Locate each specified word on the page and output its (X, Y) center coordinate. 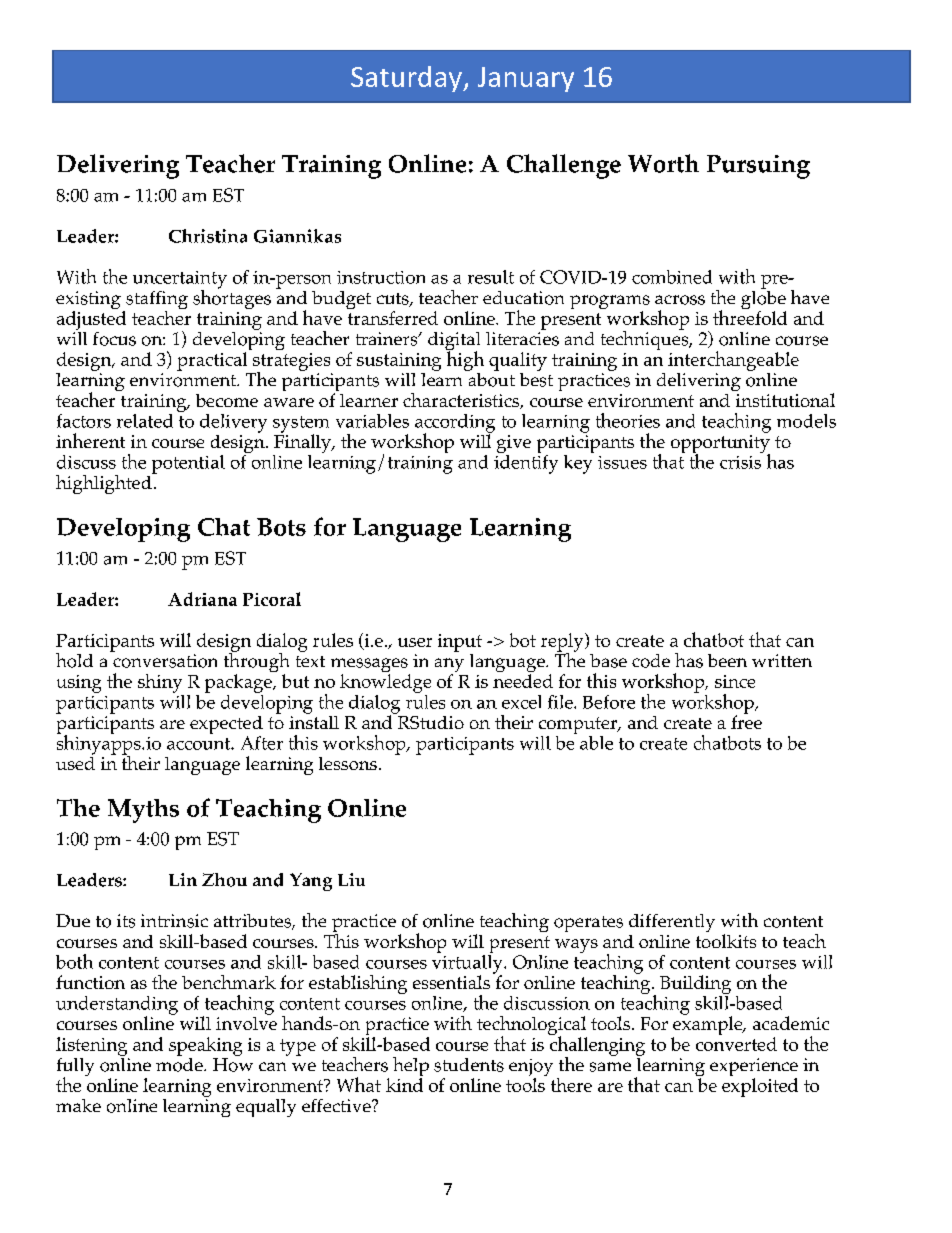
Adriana (202, 599)
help (411, 1068)
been (727, 660)
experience (754, 1068)
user (415, 642)
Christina (208, 236)
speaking (205, 1046)
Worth (663, 163)
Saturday (407, 79)
